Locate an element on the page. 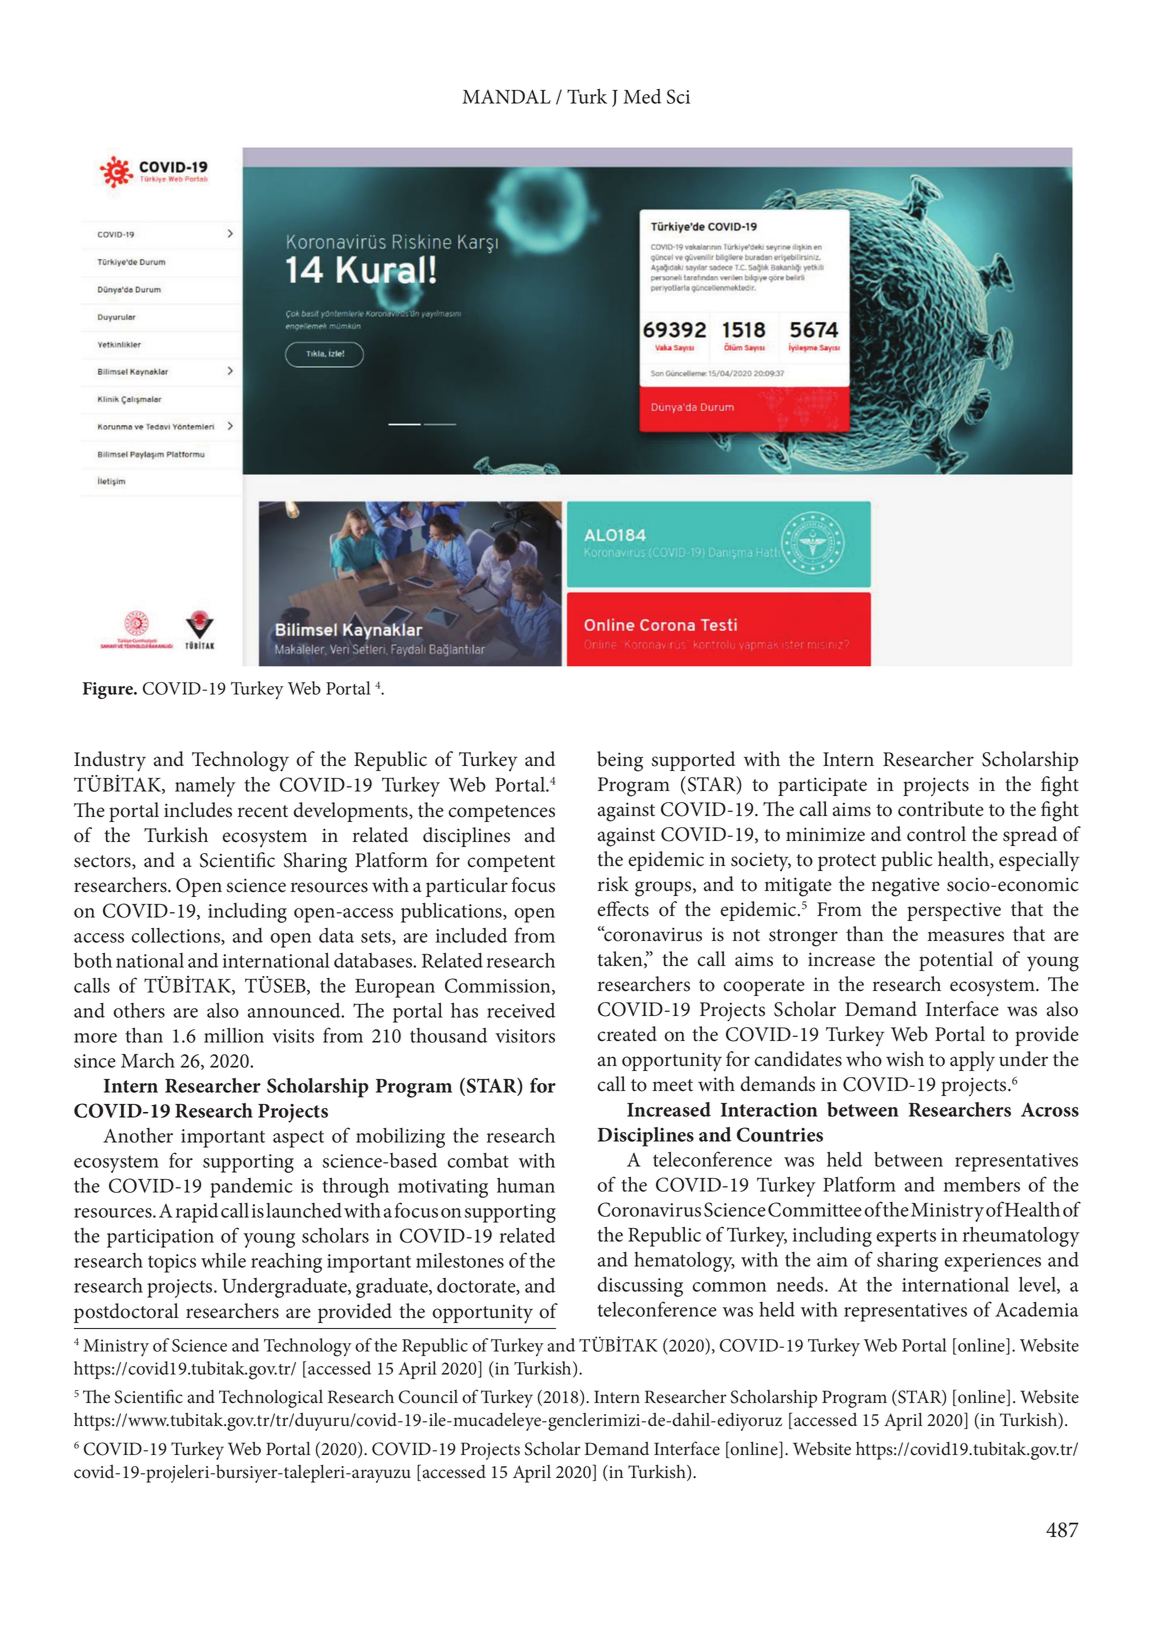  competent is located at coordinates (511, 863).
